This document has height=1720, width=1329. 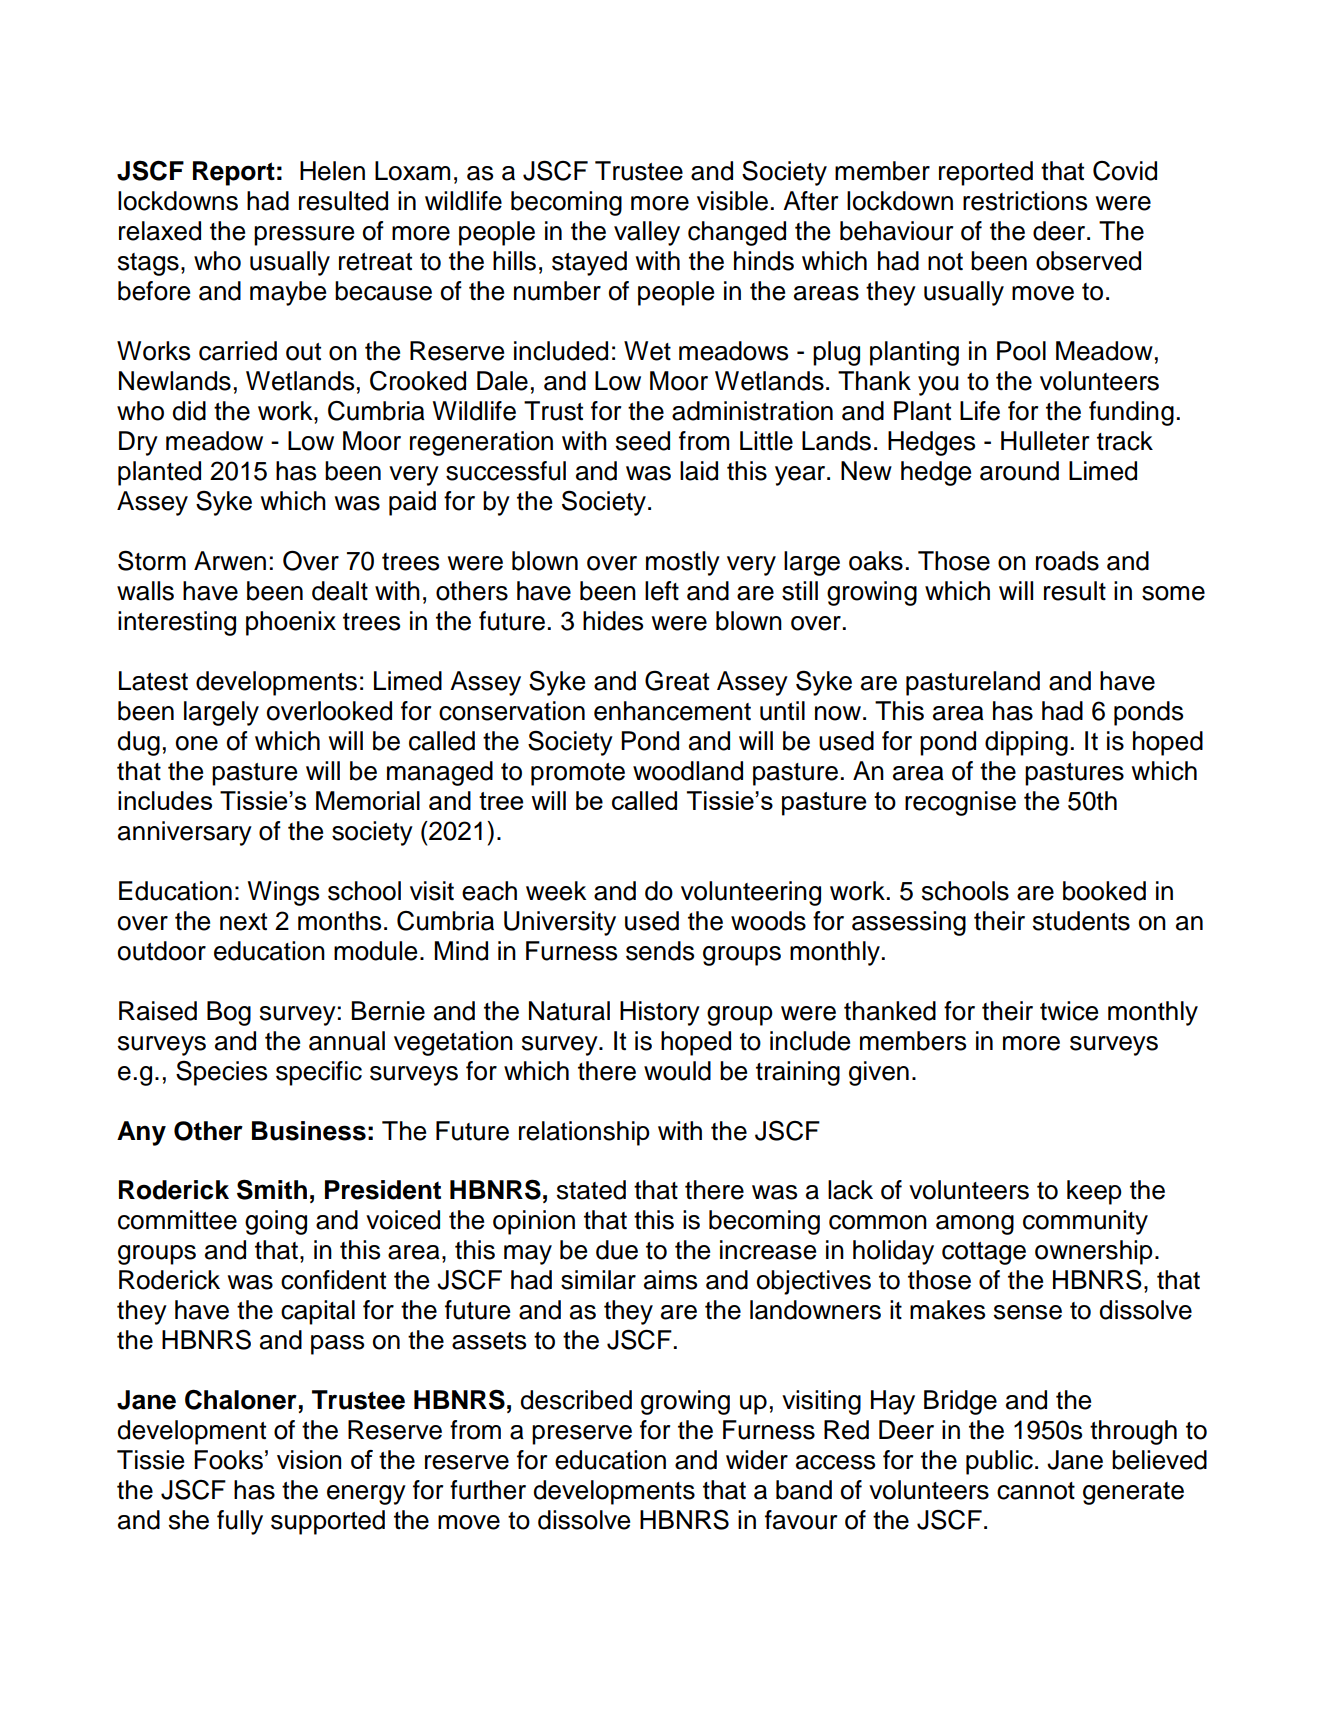 I want to click on wider, so click(x=757, y=1460).
